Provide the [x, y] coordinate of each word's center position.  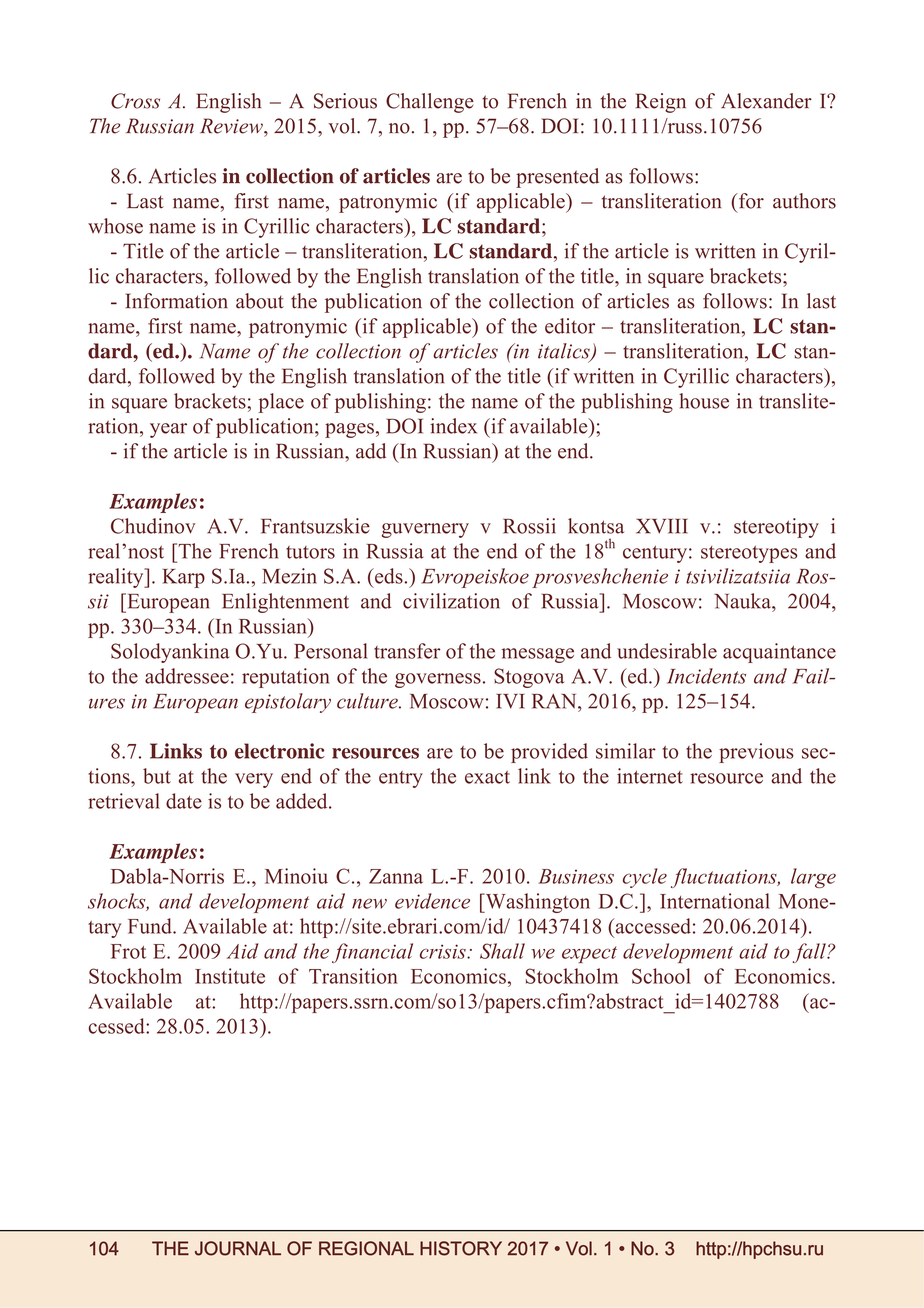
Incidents [706, 676]
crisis [444, 951]
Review [232, 126]
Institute [230, 976]
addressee [187, 676]
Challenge [430, 103]
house [704, 401]
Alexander [766, 101]
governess [438, 680]
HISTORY [461, 1248]
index [453, 426]
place [281, 403]
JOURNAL [238, 1248]
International [715, 901]
